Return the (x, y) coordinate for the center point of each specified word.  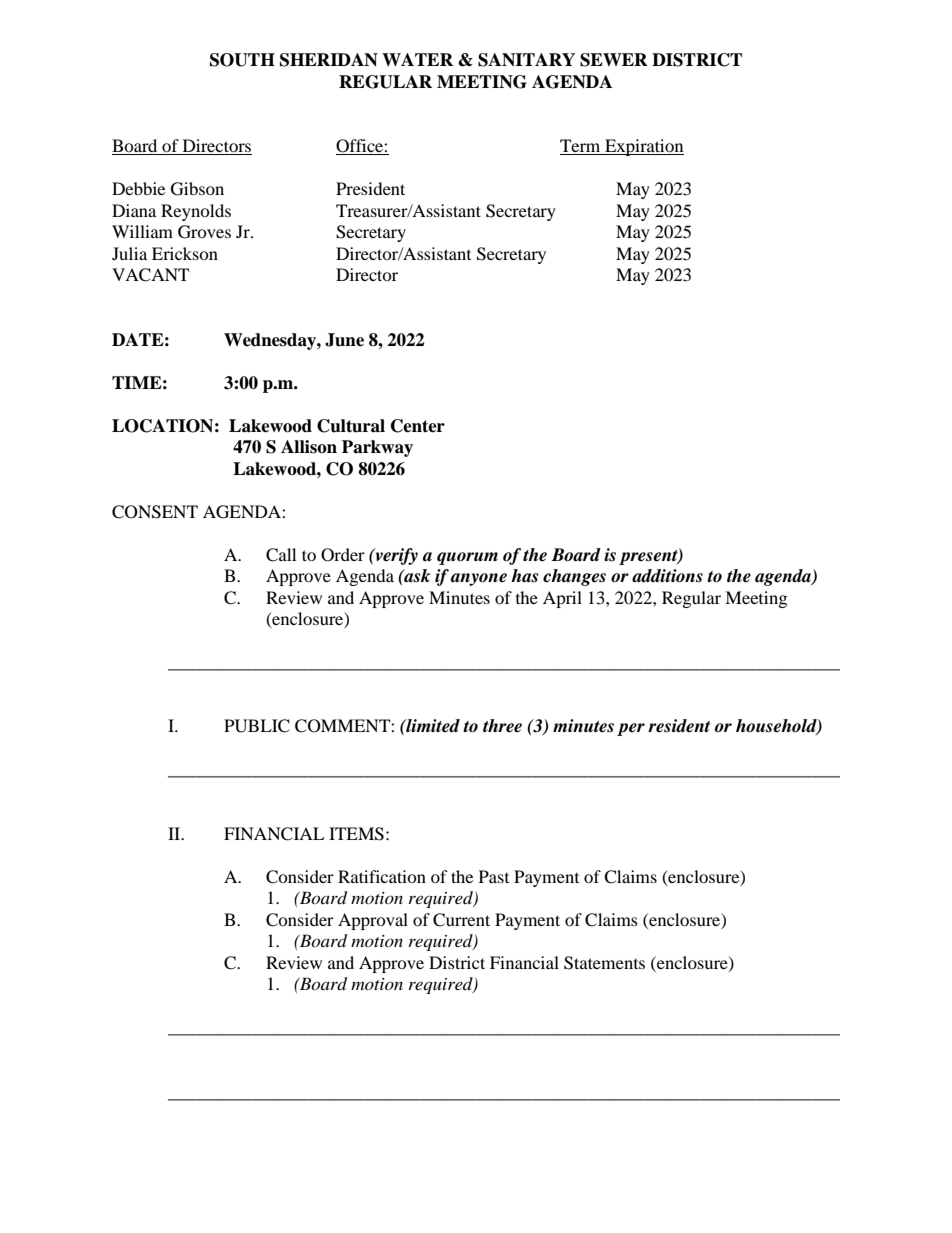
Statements (604, 963)
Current (461, 920)
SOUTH (242, 60)
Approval (373, 921)
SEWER (614, 60)
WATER (417, 59)
